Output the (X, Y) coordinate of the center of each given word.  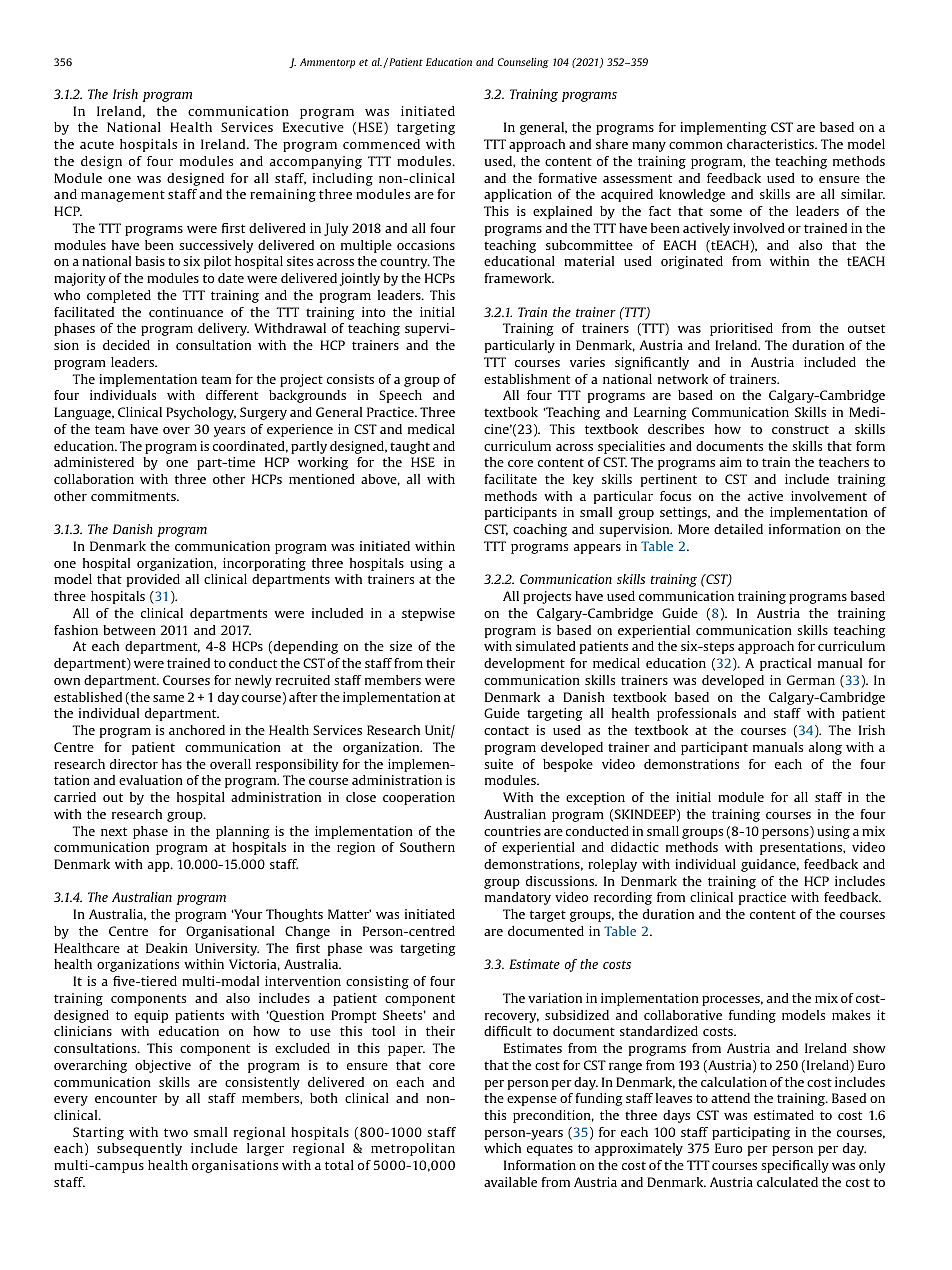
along (825, 748)
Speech (400, 396)
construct (800, 429)
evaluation (151, 780)
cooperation (419, 798)
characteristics (771, 144)
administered (94, 462)
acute (97, 144)
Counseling (523, 63)
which (502, 1148)
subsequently (139, 1149)
